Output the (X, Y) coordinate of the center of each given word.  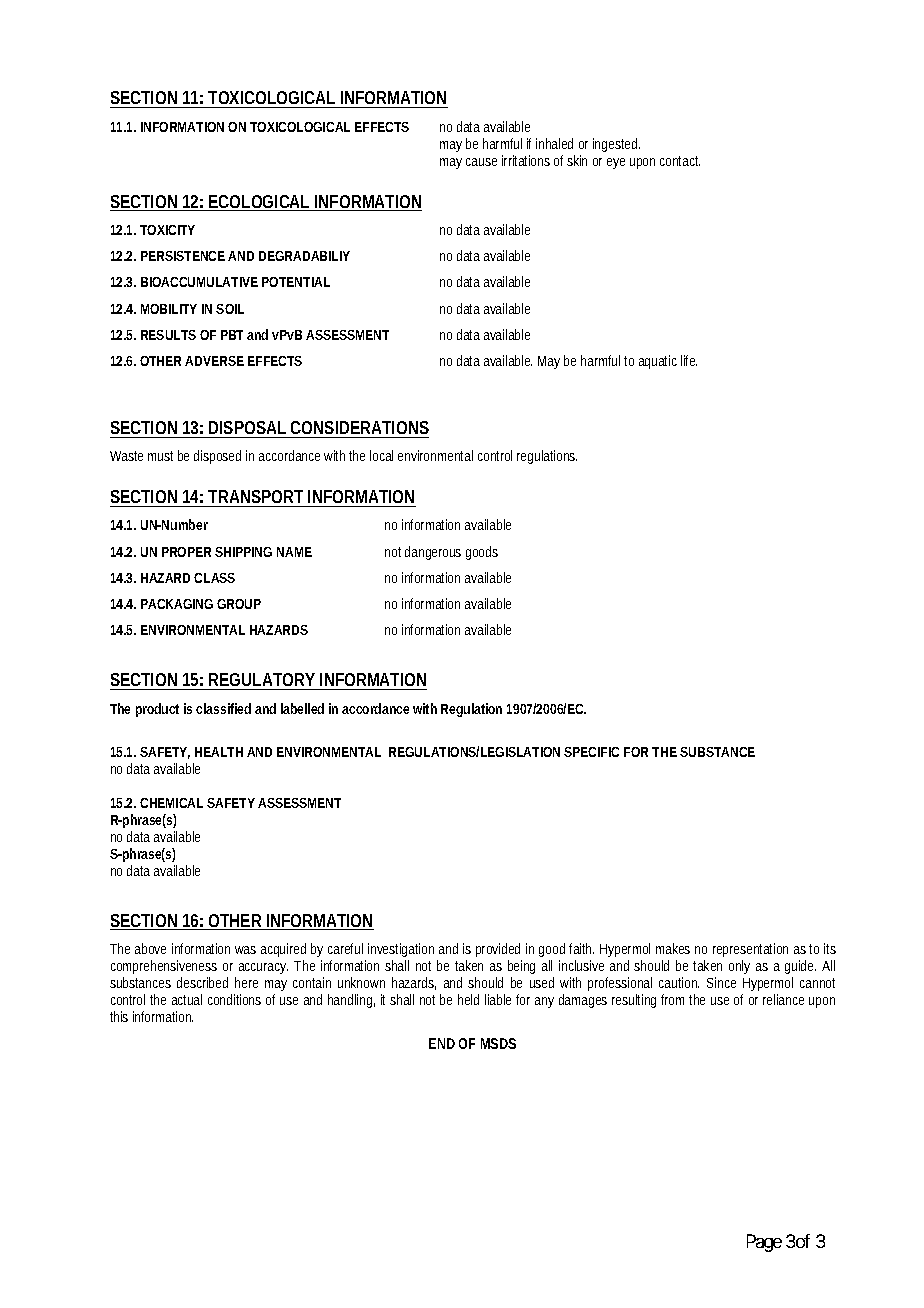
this (119, 1016)
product (157, 710)
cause (481, 162)
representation (750, 950)
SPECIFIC (591, 752)
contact (680, 161)
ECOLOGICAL (259, 203)
